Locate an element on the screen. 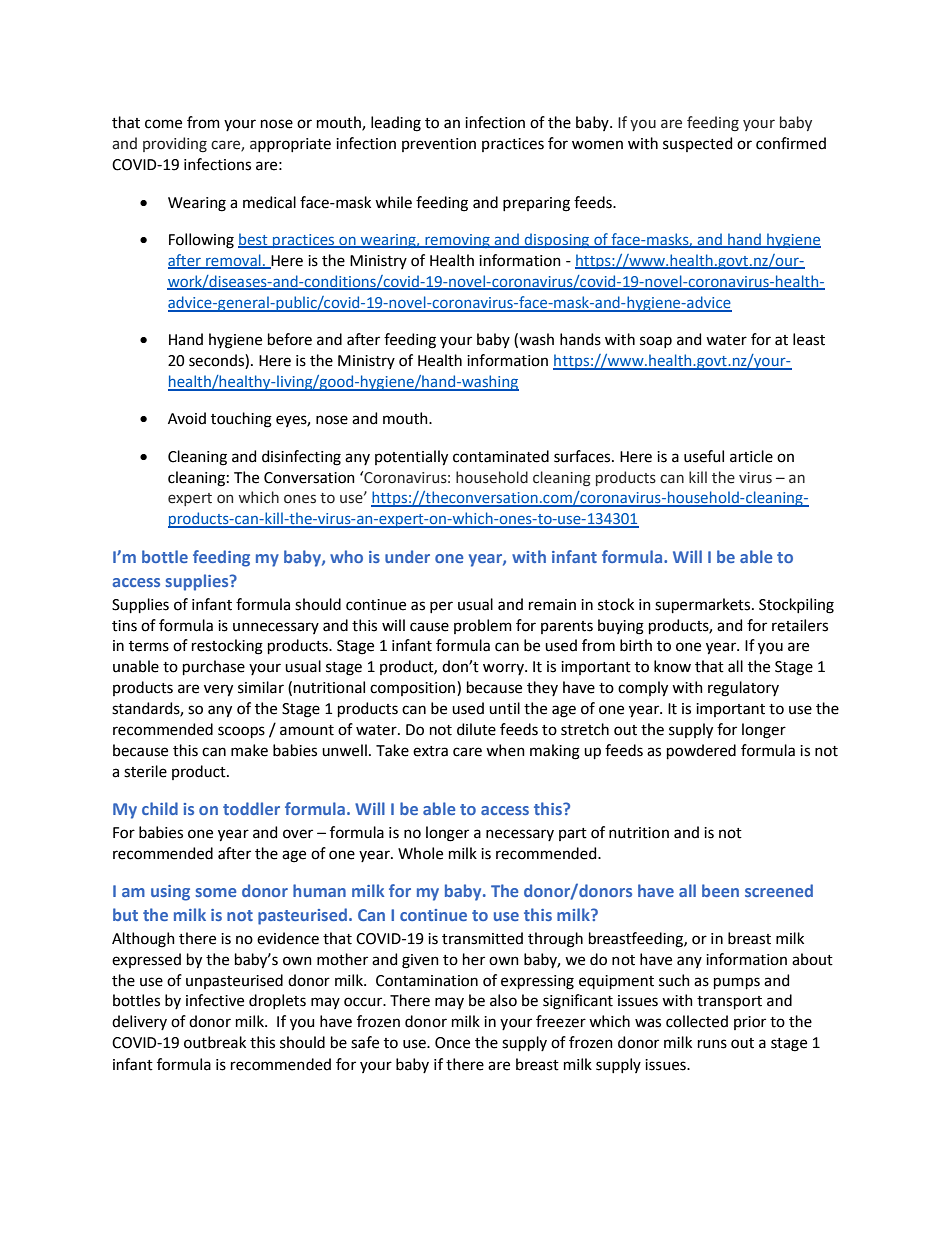 The width and height of the screenshot is (952, 1233). prevention is located at coordinates (439, 145).
